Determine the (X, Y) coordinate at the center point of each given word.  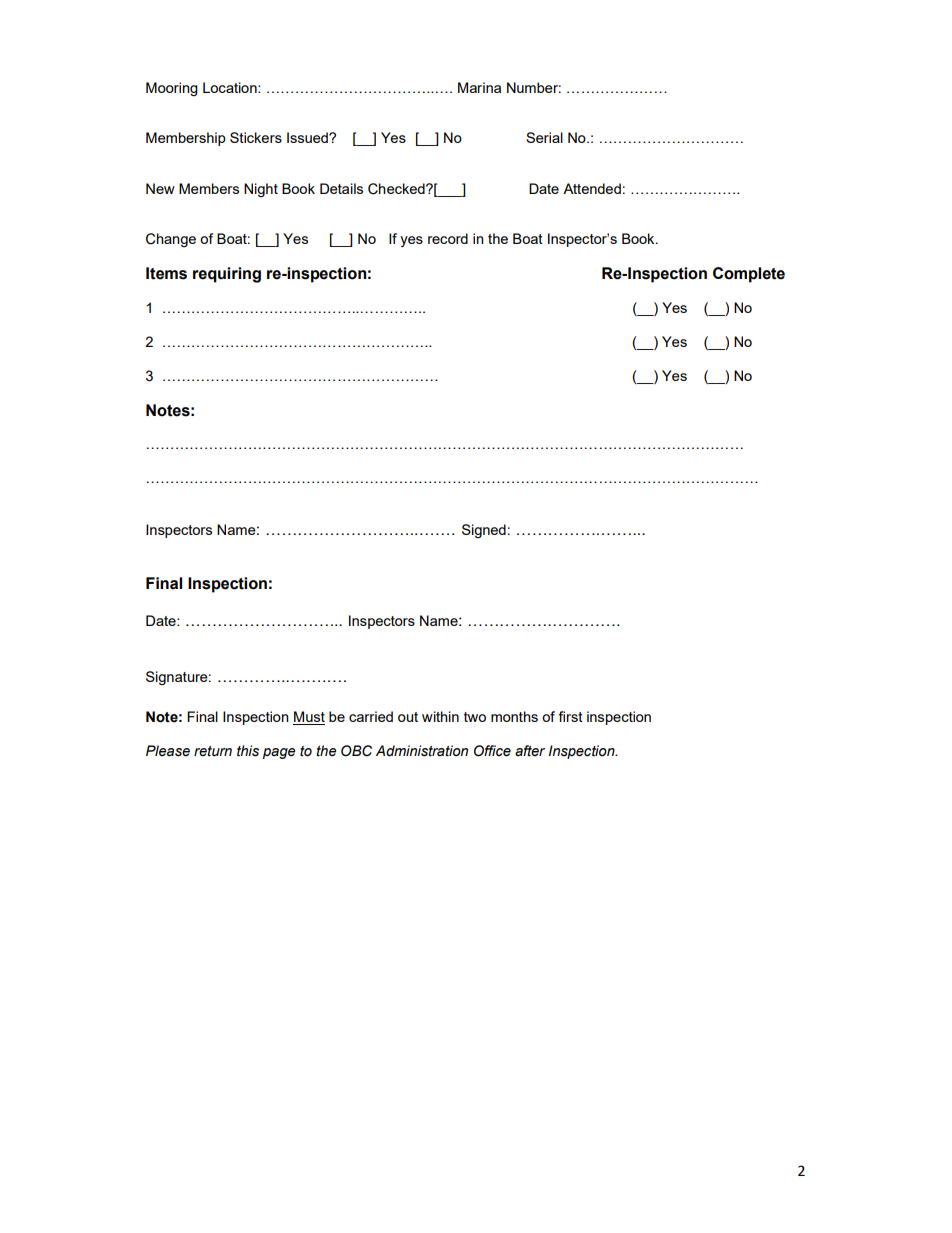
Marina (479, 87)
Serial (544, 137)
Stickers (256, 137)
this (248, 751)
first (570, 716)
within (440, 716)
